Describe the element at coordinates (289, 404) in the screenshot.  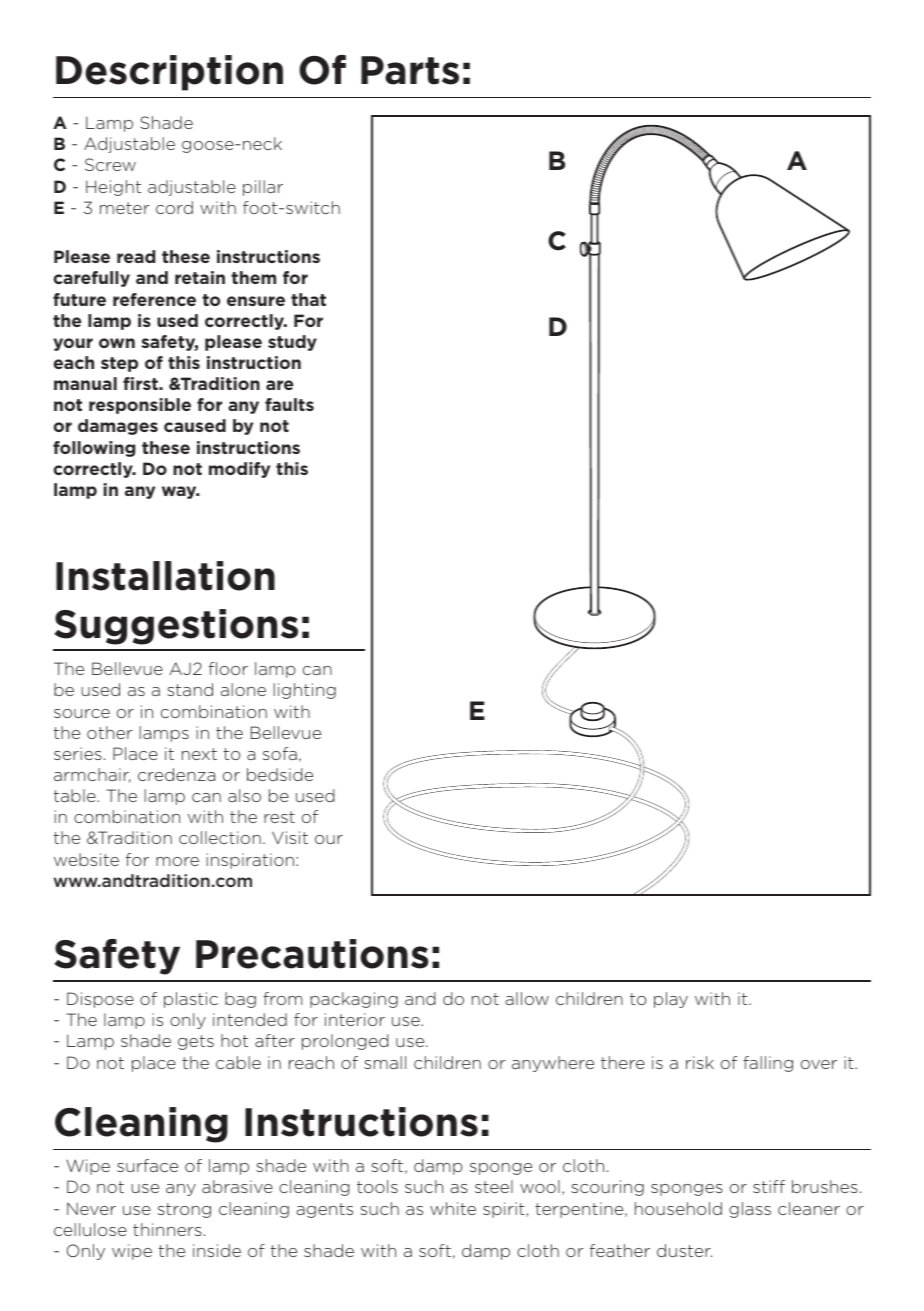
I see `faults` at that location.
